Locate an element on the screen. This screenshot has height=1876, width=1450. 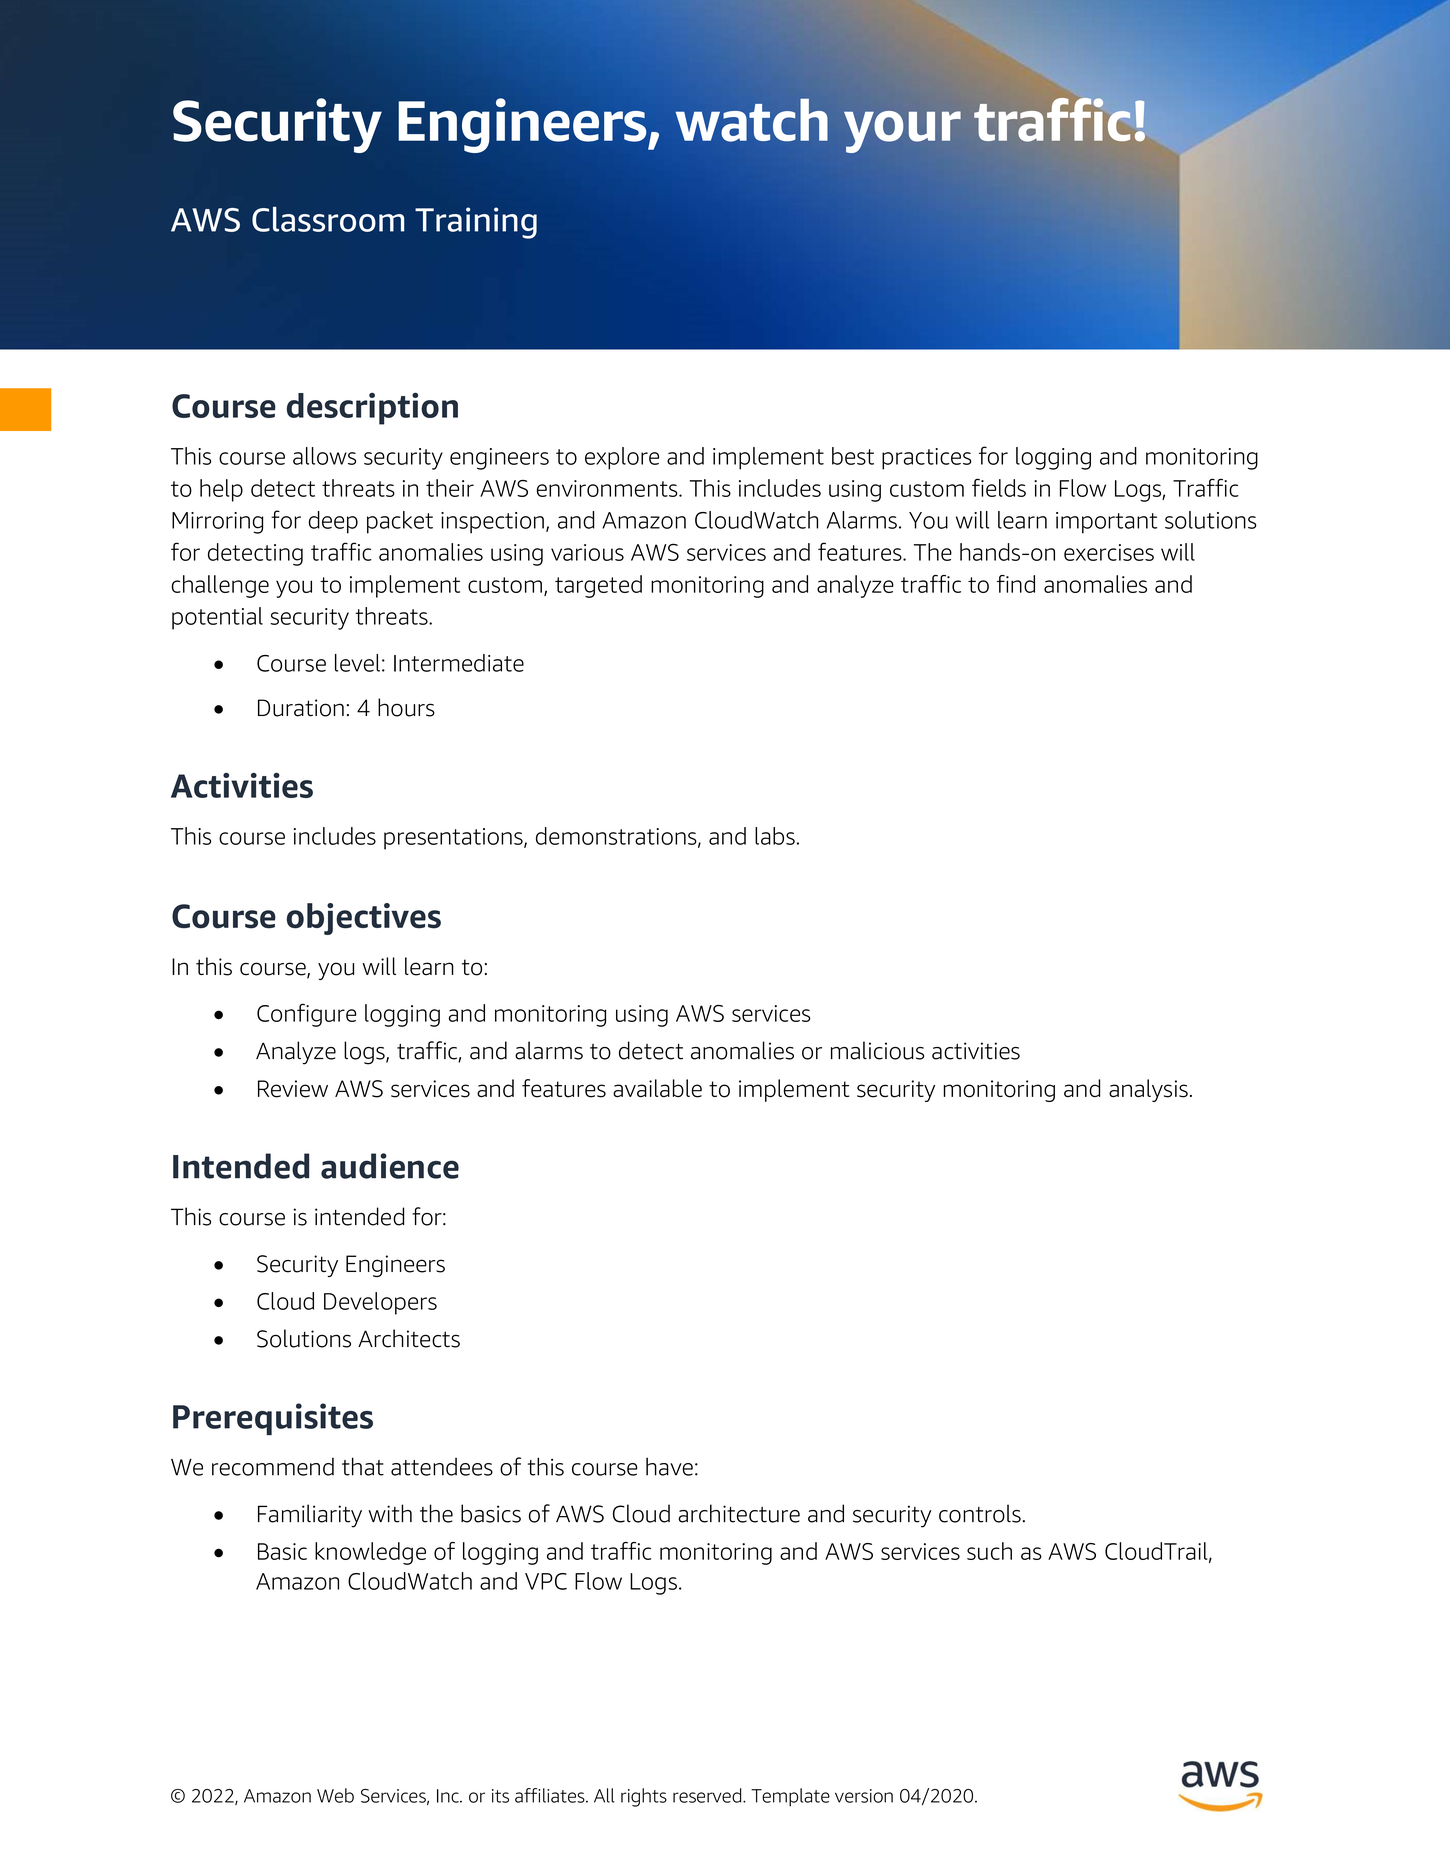
Training is located at coordinates (476, 223).
